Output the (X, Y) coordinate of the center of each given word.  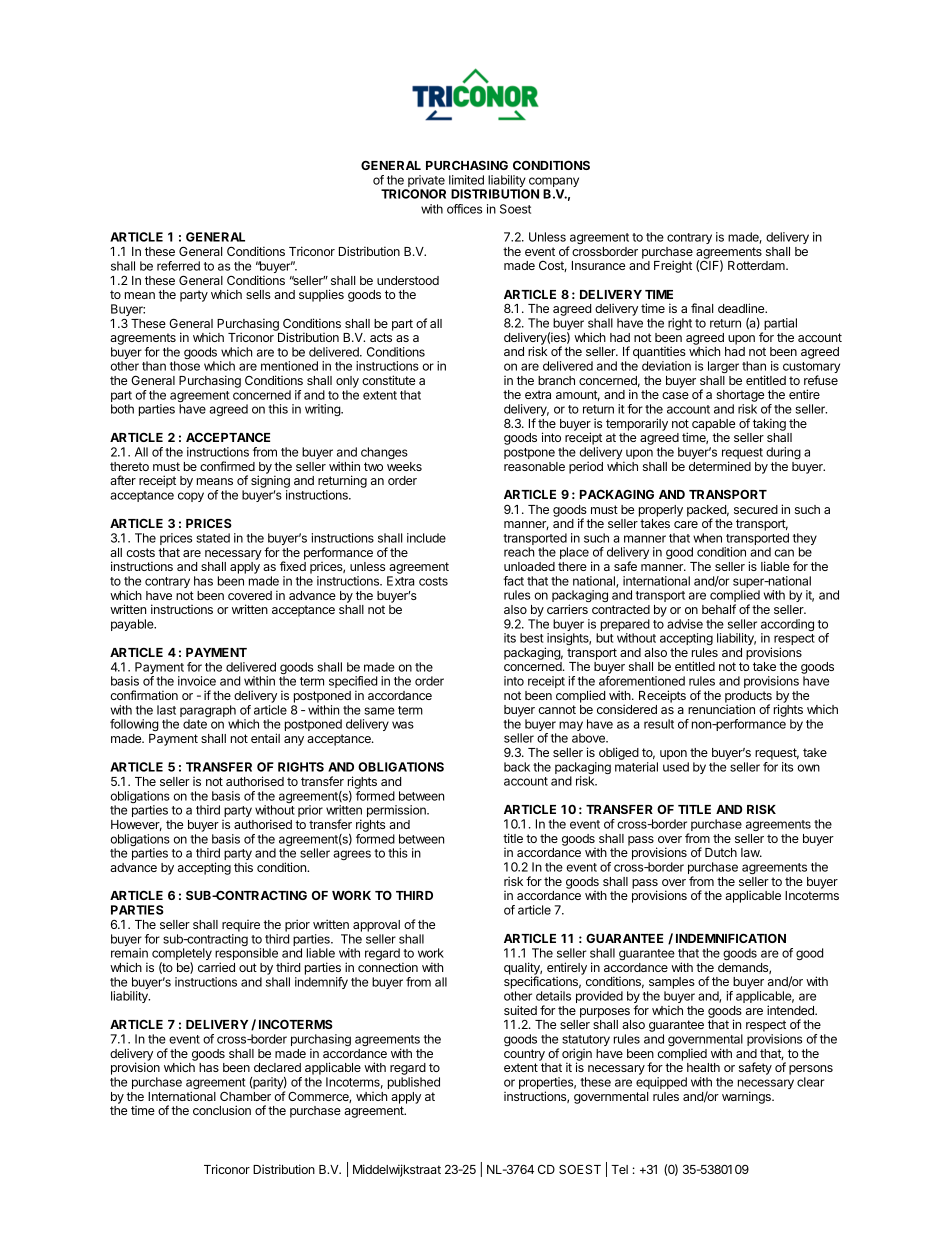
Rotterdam (757, 265)
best (532, 638)
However (136, 825)
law (751, 852)
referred (178, 266)
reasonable (534, 466)
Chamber (245, 1096)
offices (464, 209)
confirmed (227, 466)
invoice (197, 681)
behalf (719, 609)
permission (397, 811)
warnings (747, 1097)
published (414, 1083)
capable (713, 425)
